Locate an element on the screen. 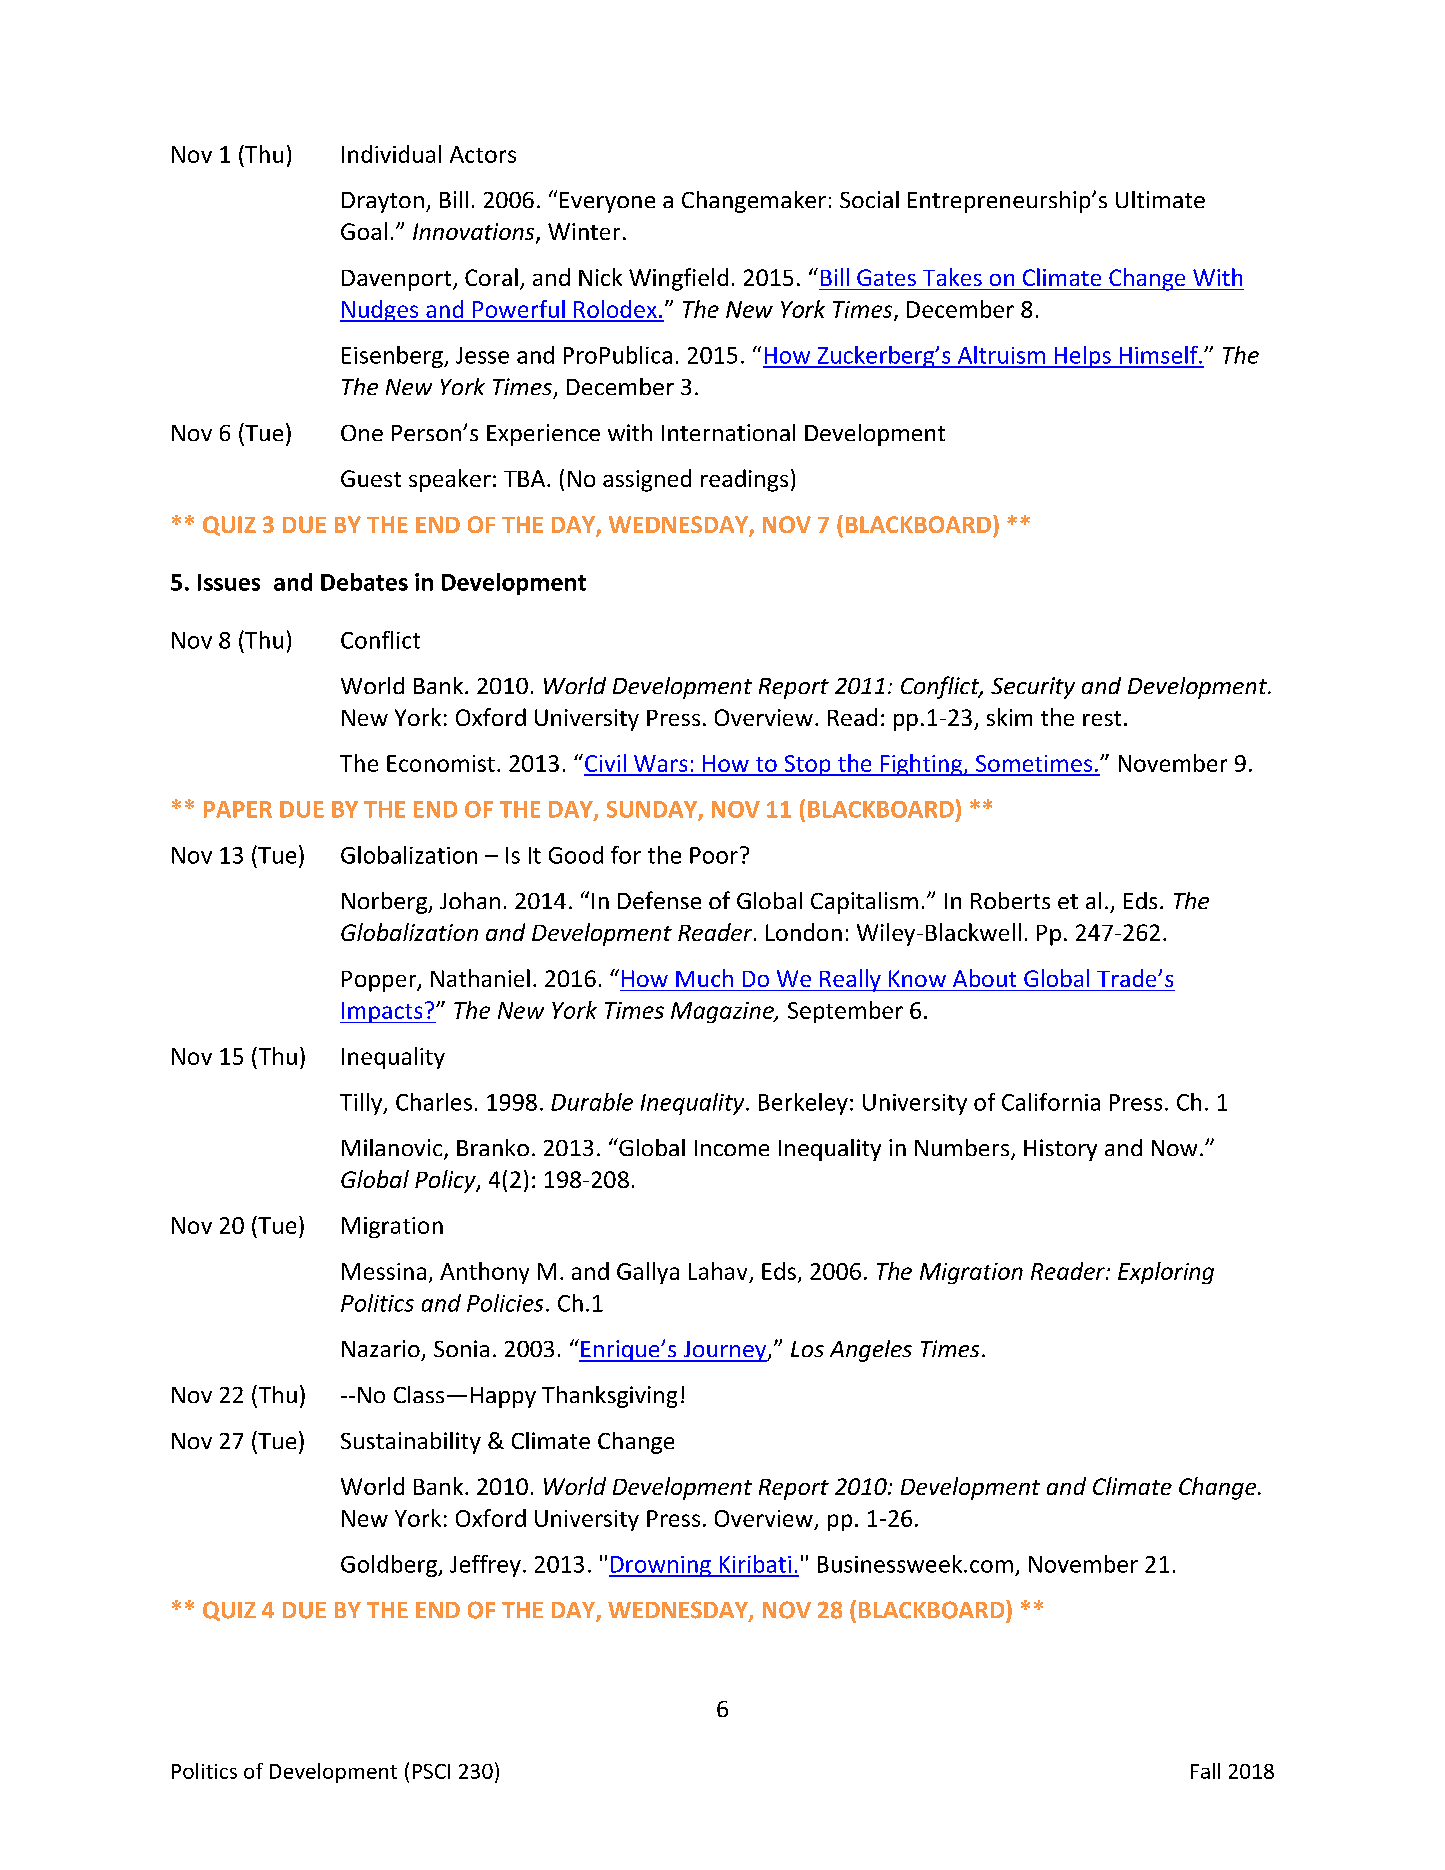 This screenshot has height=1870, width=1445. Poor is located at coordinates (714, 855).
